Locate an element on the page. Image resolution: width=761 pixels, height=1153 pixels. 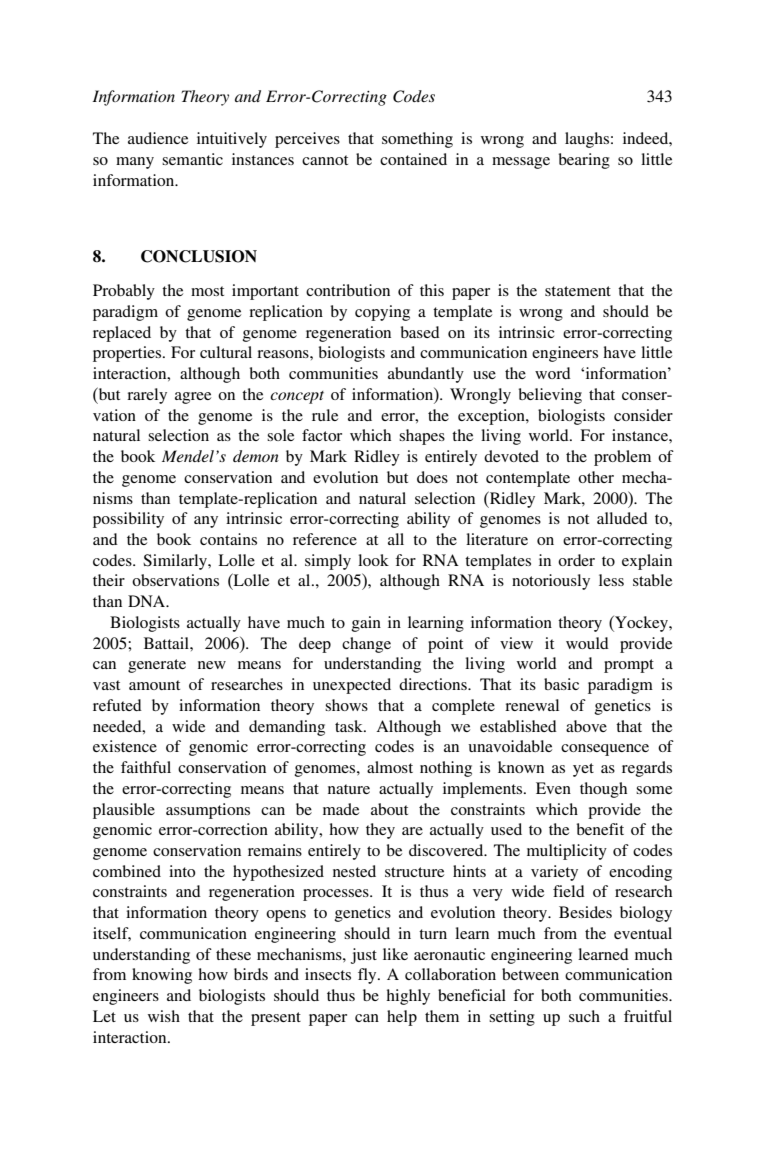
knowing is located at coordinates (162, 976).
